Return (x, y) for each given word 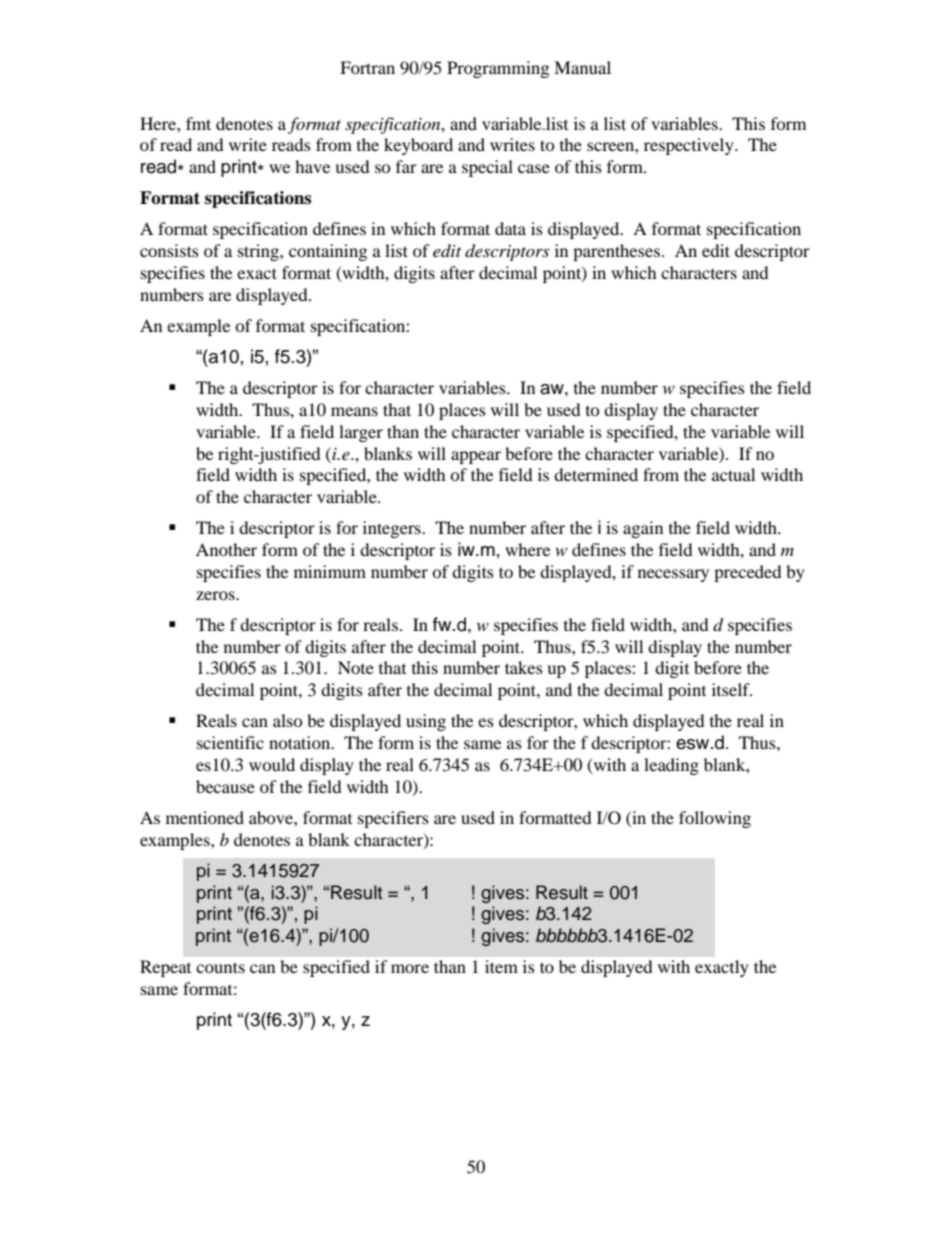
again (643, 529)
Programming (498, 69)
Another (226, 549)
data (510, 228)
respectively (690, 146)
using (426, 722)
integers (393, 529)
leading (671, 766)
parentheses (616, 252)
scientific (230, 742)
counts (220, 967)
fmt (198, 123)
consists (169, 250)
